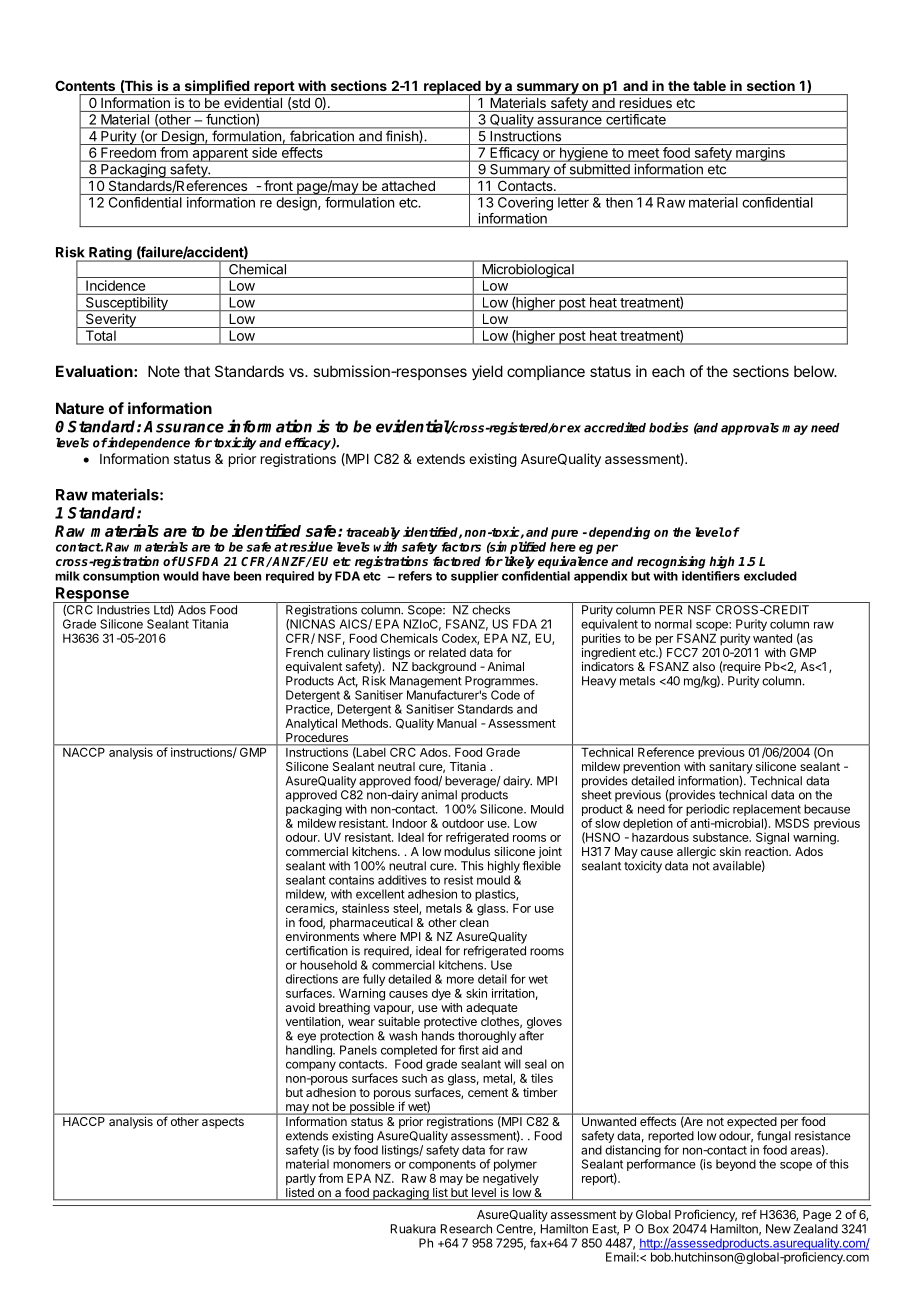  Describe the element at coordinates (487, 372) in the screenshot. I see `yield` at that location.
